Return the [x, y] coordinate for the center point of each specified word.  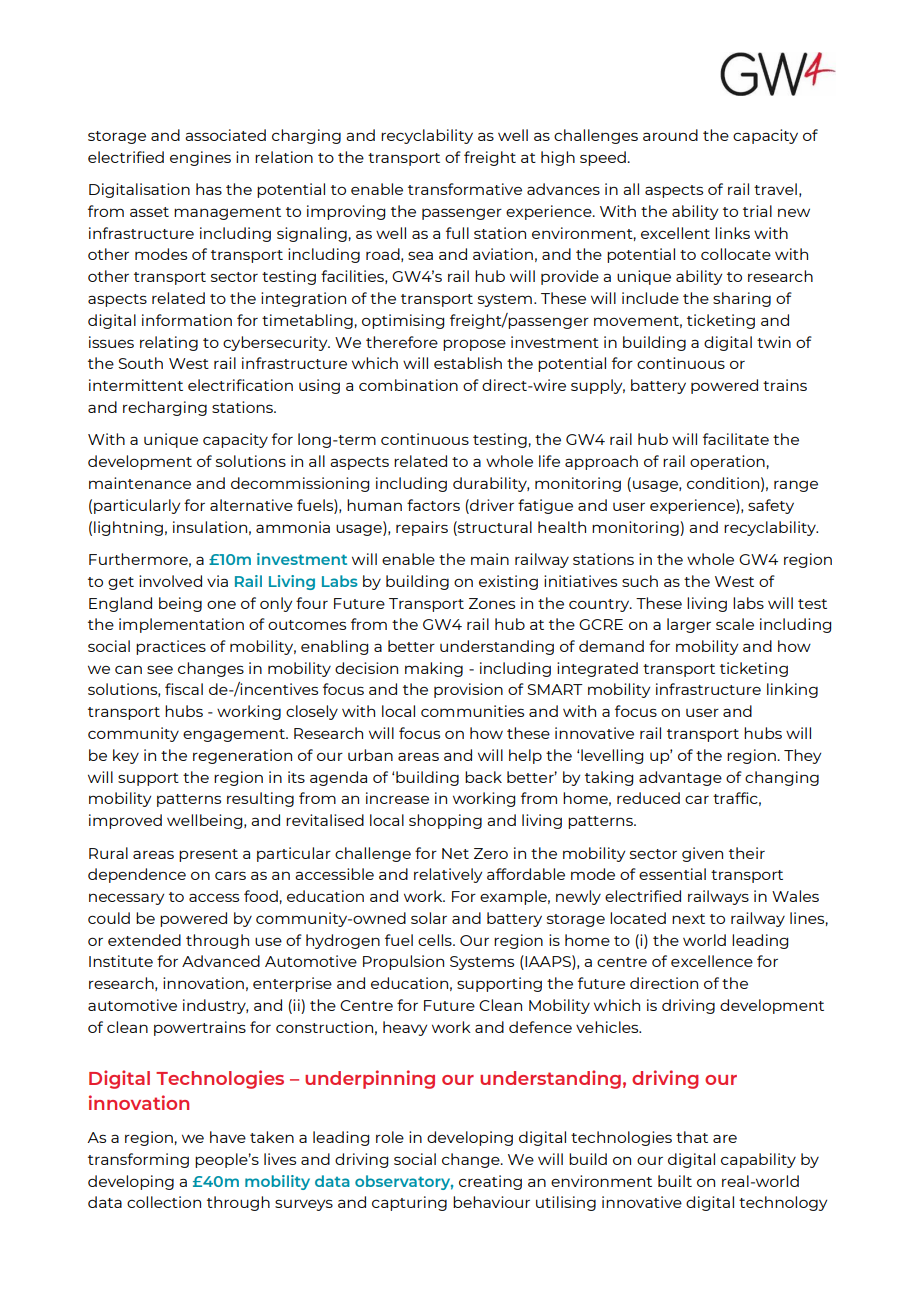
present [208, 855]
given [702, 854]
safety [771, 506]
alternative [251, 505]
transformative [465, 189]
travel [775, 189]
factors [433, 505]
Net [455, 853]
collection [164, 1202]
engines [200, 158]
